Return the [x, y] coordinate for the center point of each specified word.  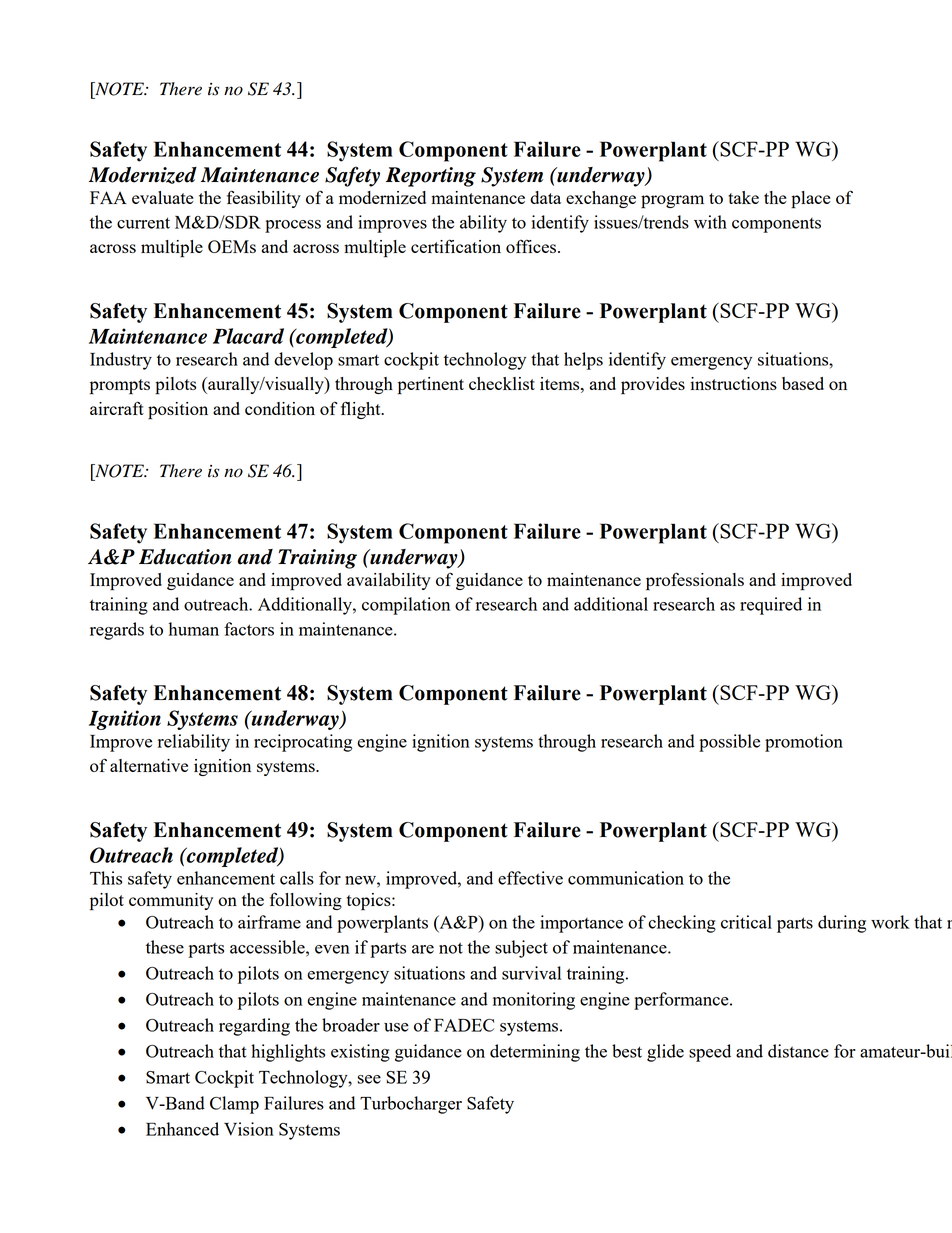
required [771, 606]
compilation [406, 606]
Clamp [234, 1105]
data [545, 197]
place [811, 200]
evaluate [163, 197]
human [194, 629]
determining [535, 1053]
